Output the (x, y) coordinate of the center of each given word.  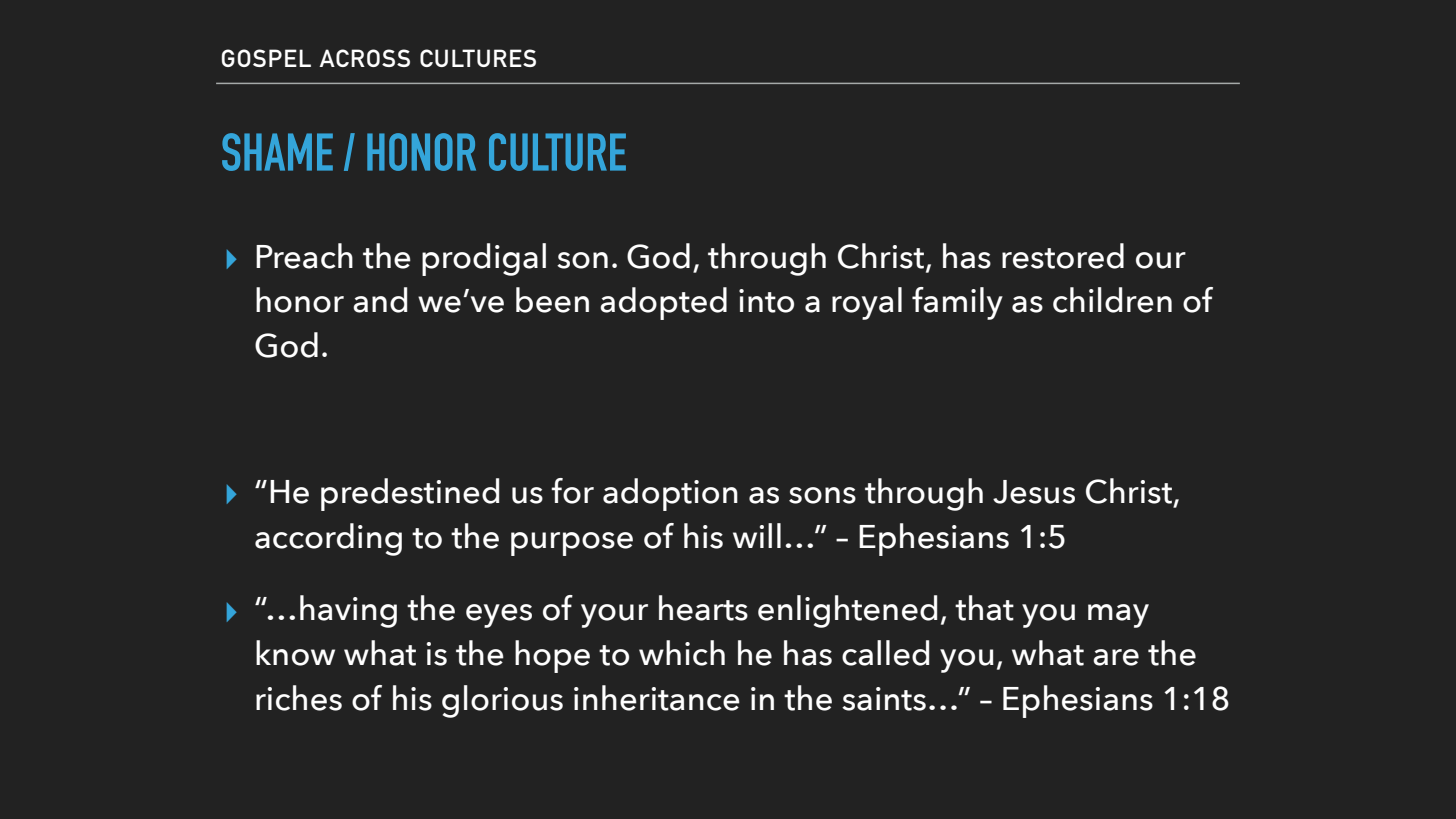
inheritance (657, 698)
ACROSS (364, 58)
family (957, 303)
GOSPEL (266, 58)
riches (299, 698)
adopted (663, 303)
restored (1063, 256)
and (380, 300)
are (1116, 657)
